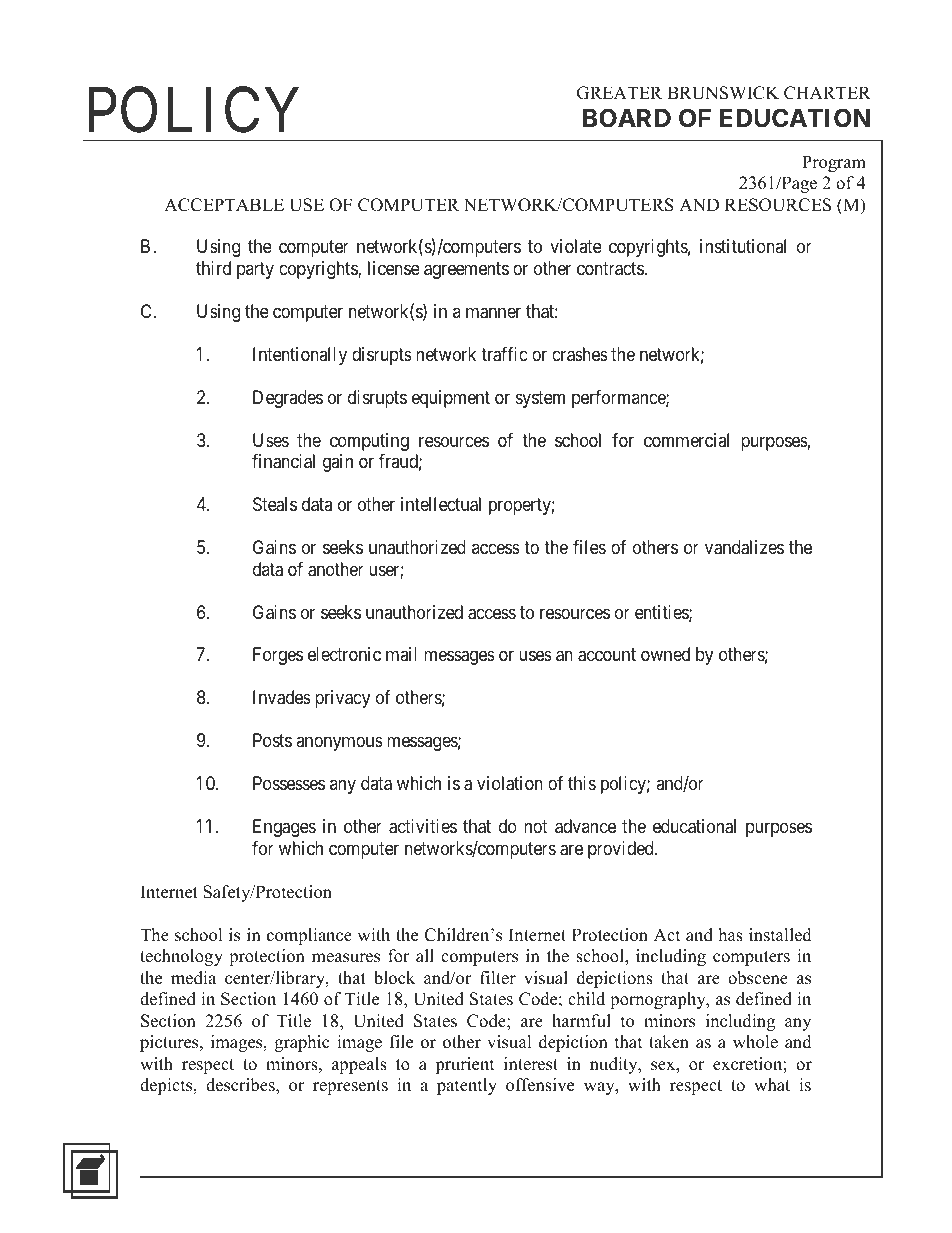 This screenshot has height=1233, width=952. Describe the element at coordinates (723, 93) in the screenshot. I see `BRUNSWICK` at that location.
